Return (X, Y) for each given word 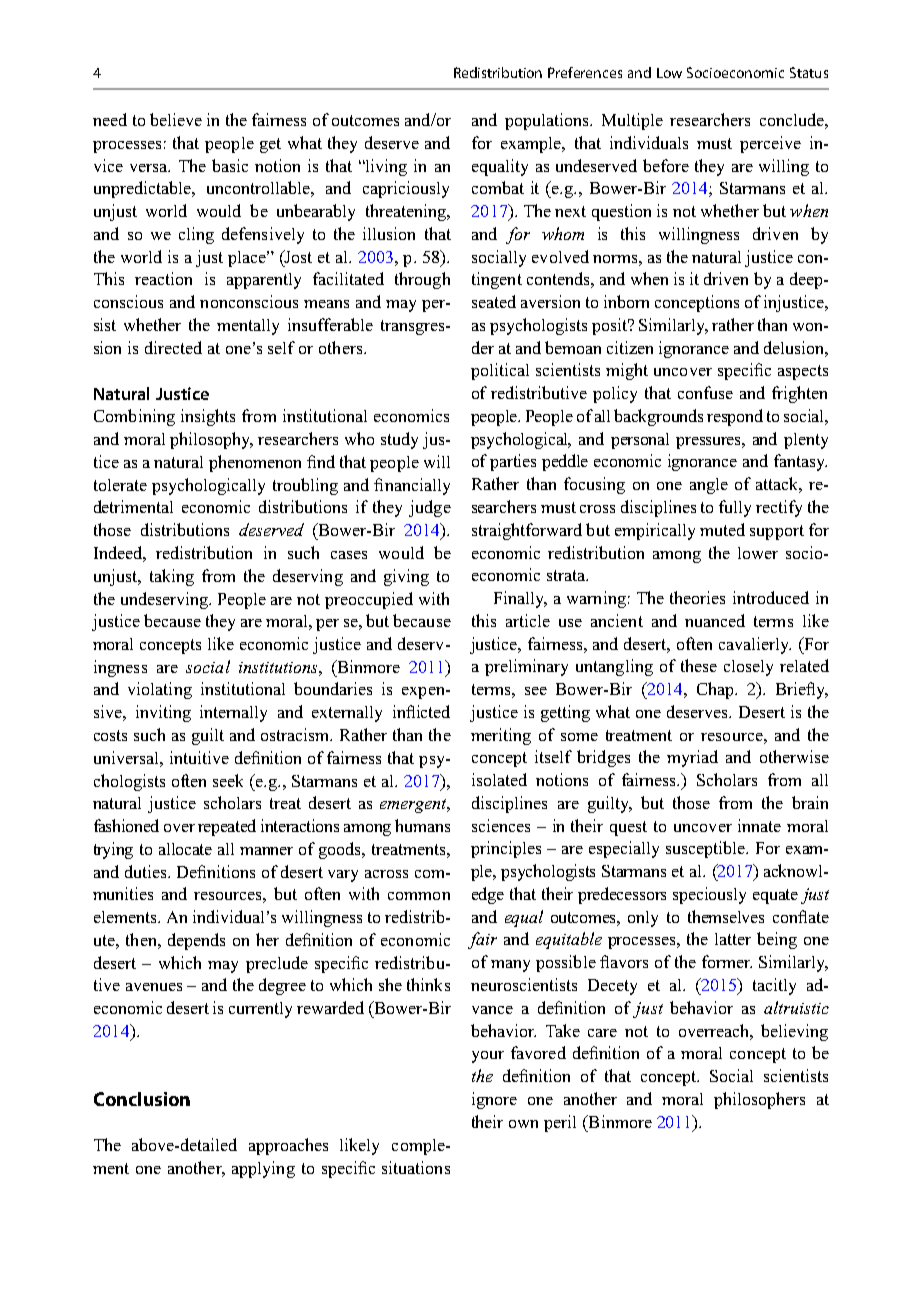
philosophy (211, 440)
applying (263, 1169)
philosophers (759, 1100)
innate (759, 825)
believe (176, 119)
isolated (499, 779)
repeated (227, 827)
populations (548, 121)
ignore (494, 1100)
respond (735, 417)
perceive (770, 144)
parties (513, 462)
